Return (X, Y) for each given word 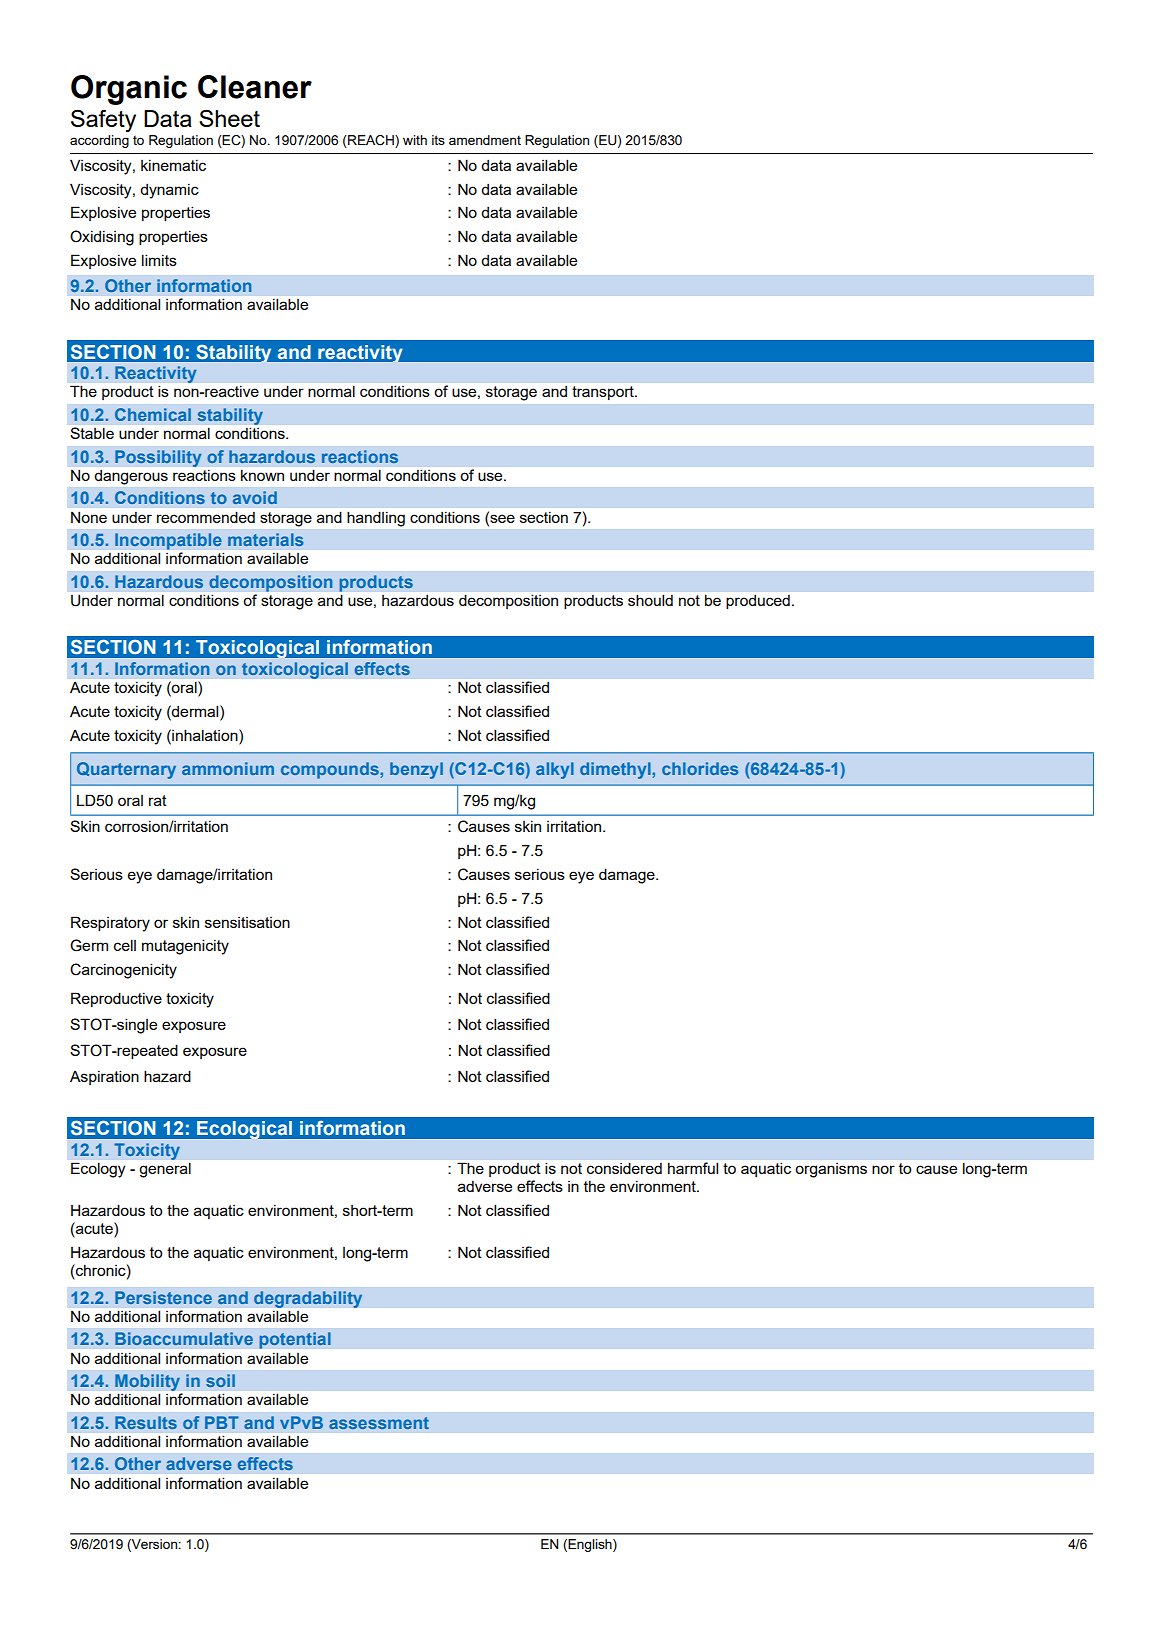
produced (758, 602)
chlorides (700, 768)
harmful (693, 1168)
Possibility (158, 458)
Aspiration (104, 1077)
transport (604, 393)
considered (624, 1168)
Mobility (147, 1382)
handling (376, 519)
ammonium (228, 768)
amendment (485, 140)
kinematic (173, 165)
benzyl (416, 770)
